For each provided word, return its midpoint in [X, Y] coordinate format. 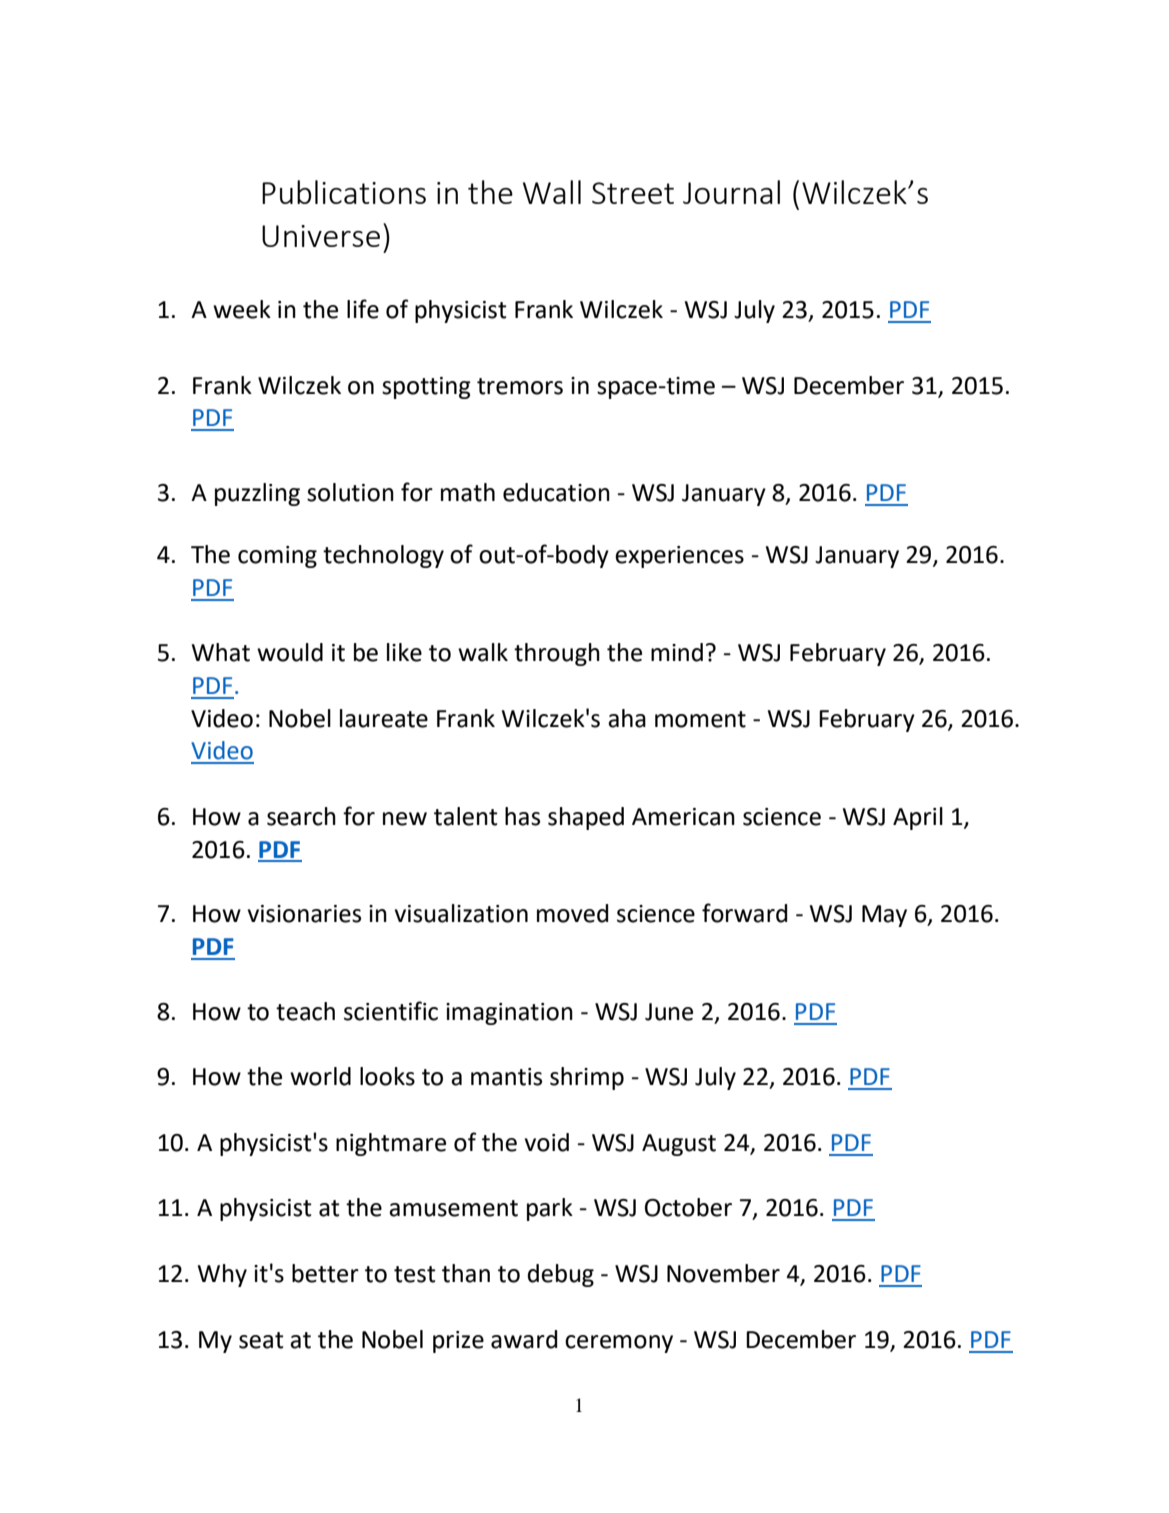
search [301, 816]
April [918, 818]
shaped [586, 818]
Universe [321, 236]
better [325, 1273]
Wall [552, 192]
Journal [731, 192]
